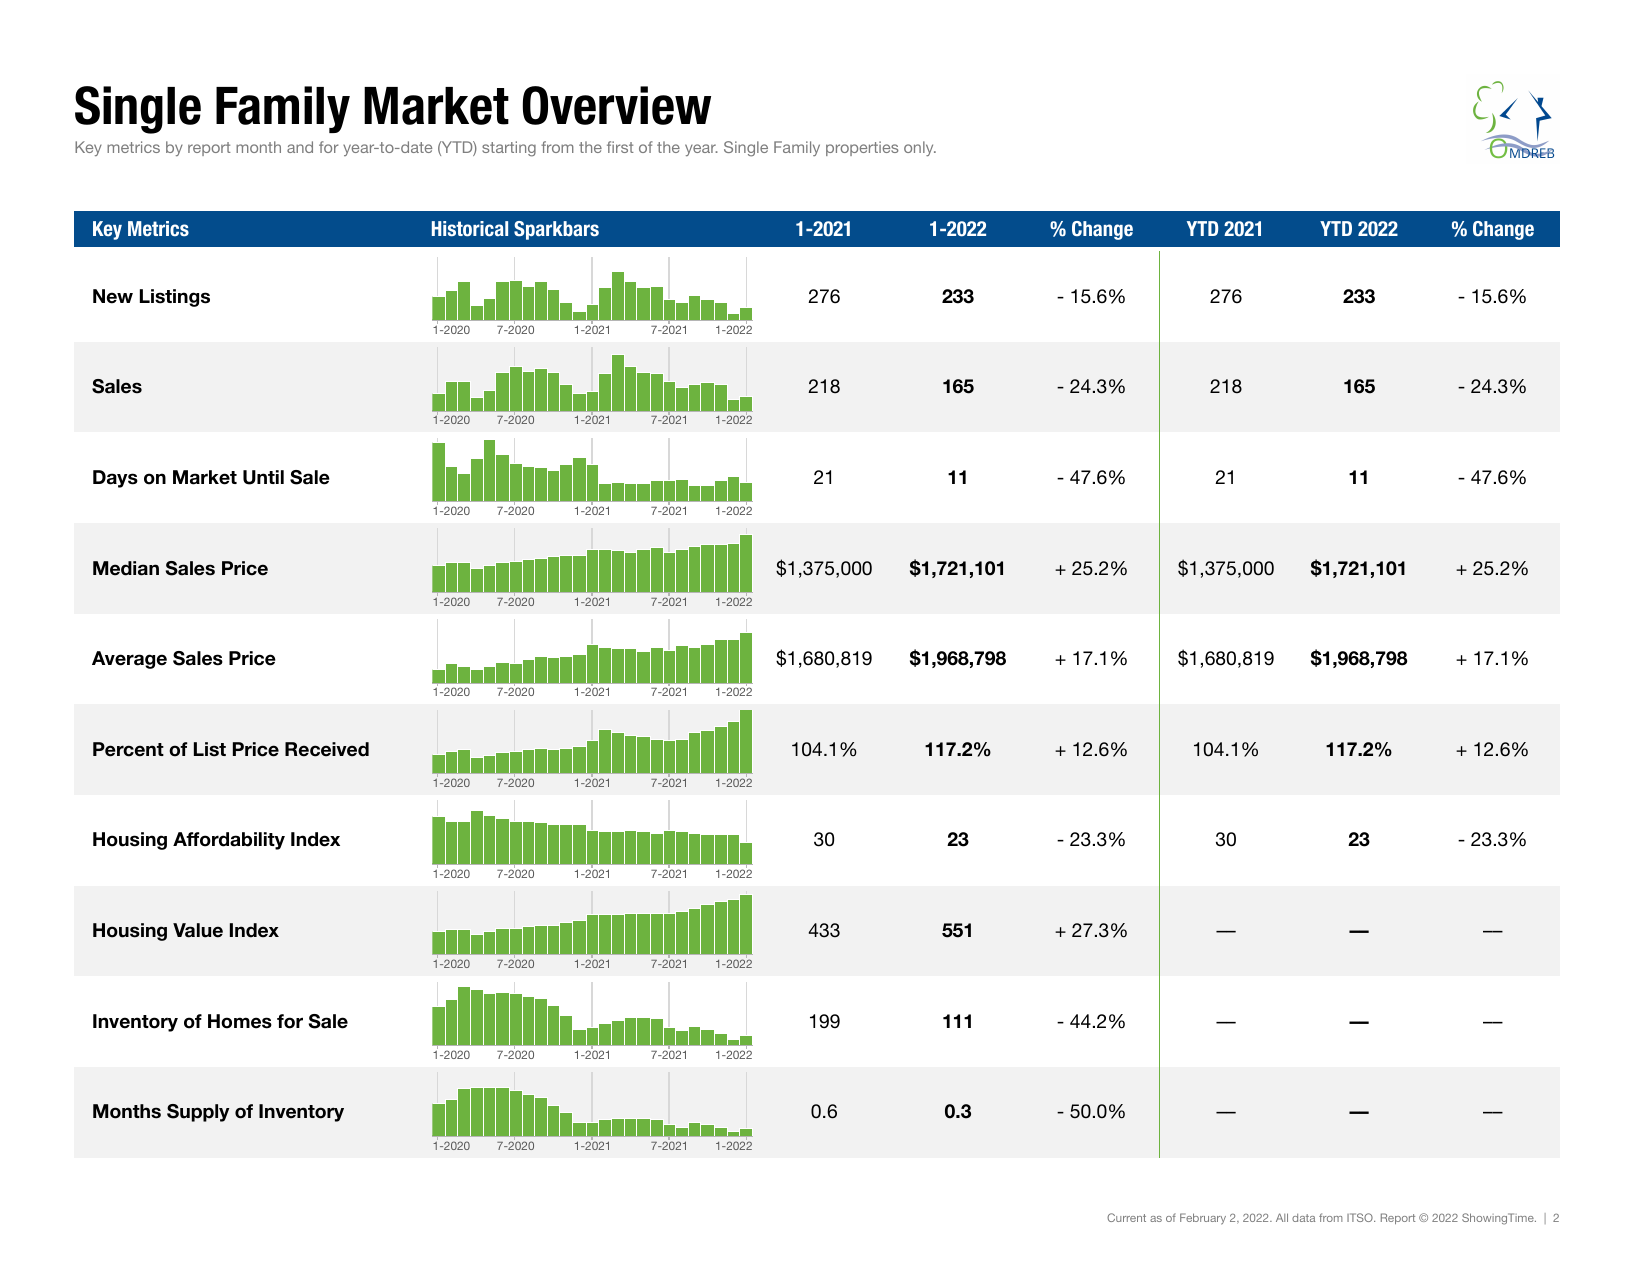  Describe the element at coordinates (198, 1113) in the screenshot. I see `Supply` at that location.
